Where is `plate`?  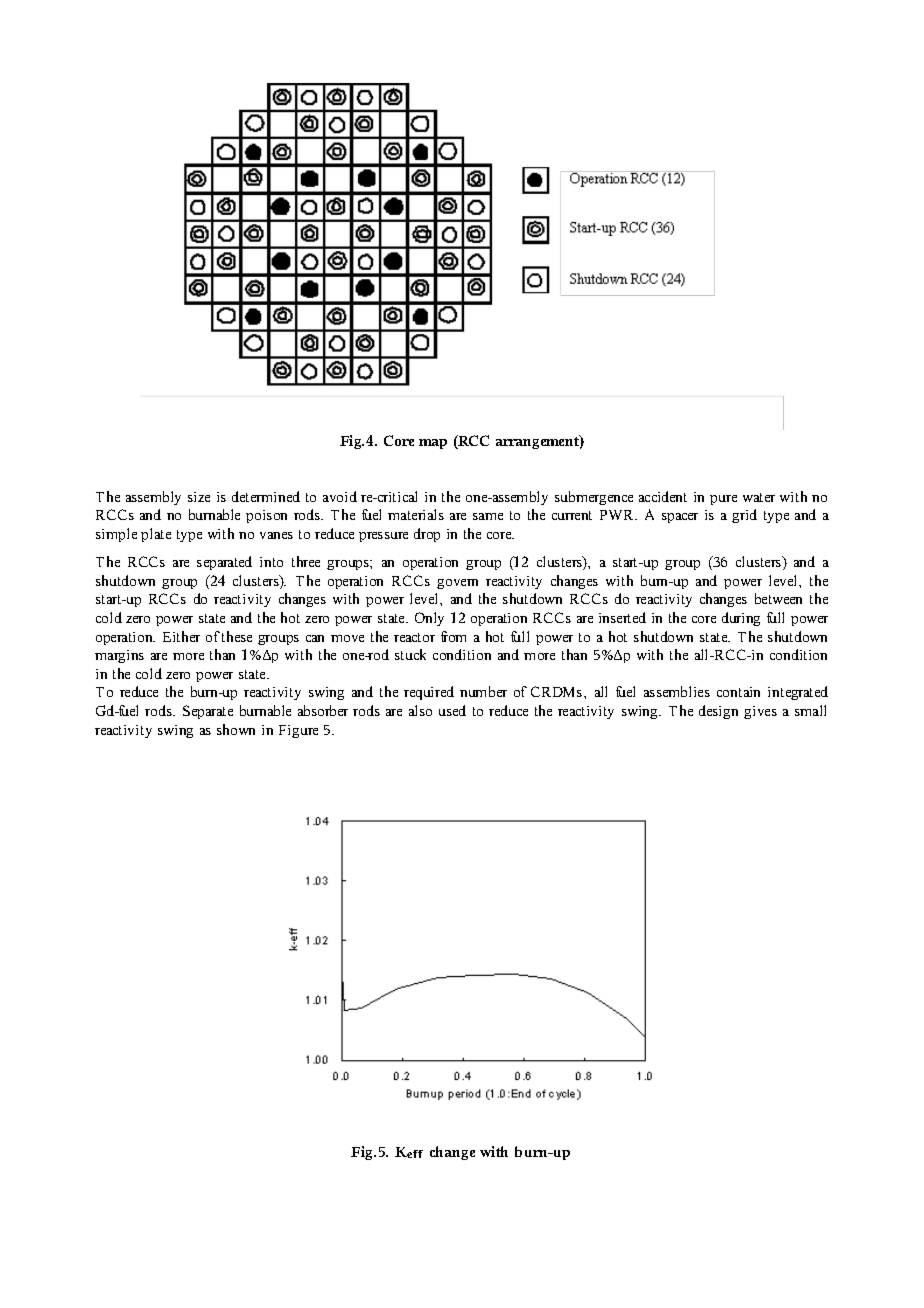
plate is located at coordinates (156, 535).
